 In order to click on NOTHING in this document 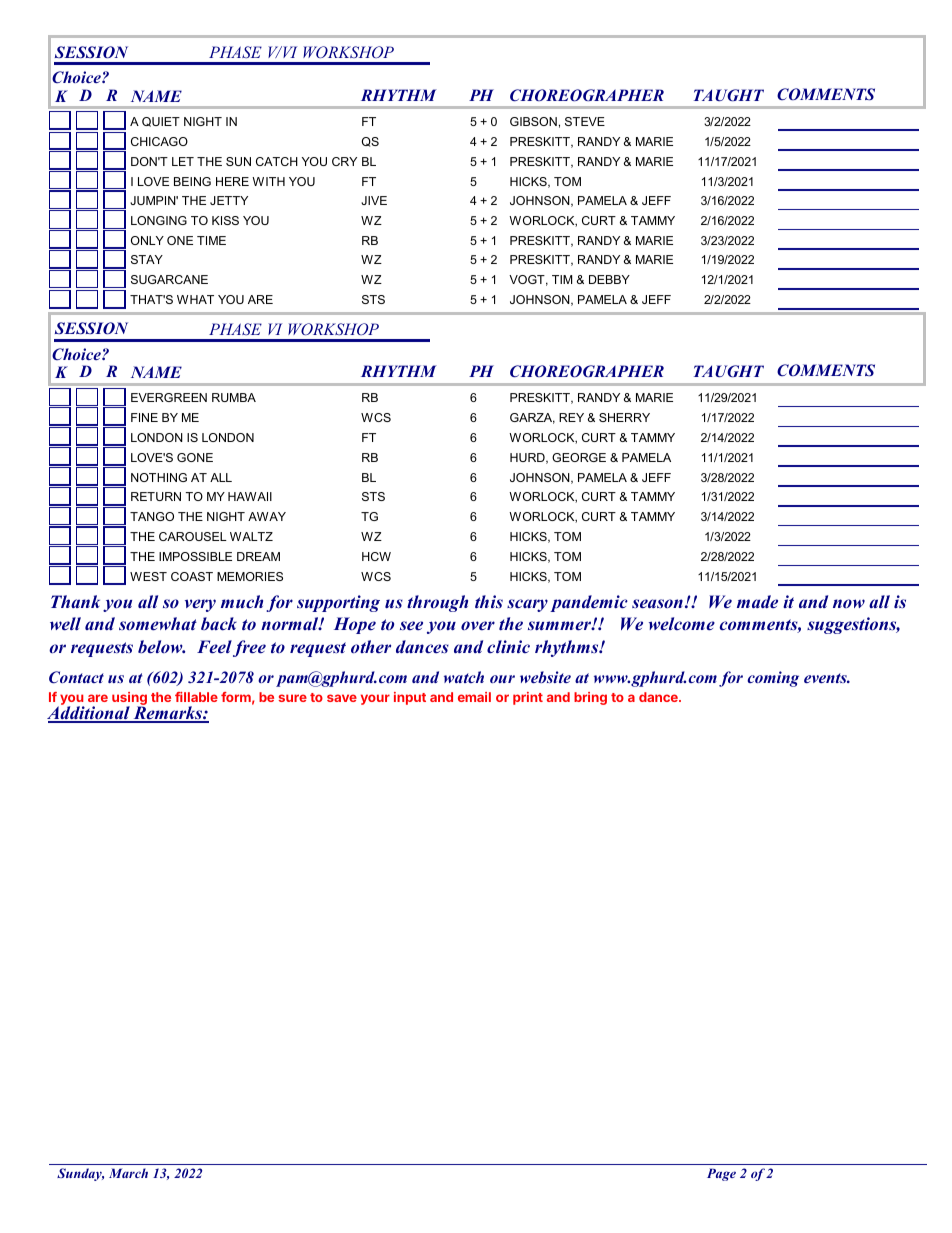, I will do `click(159, 477)`.
